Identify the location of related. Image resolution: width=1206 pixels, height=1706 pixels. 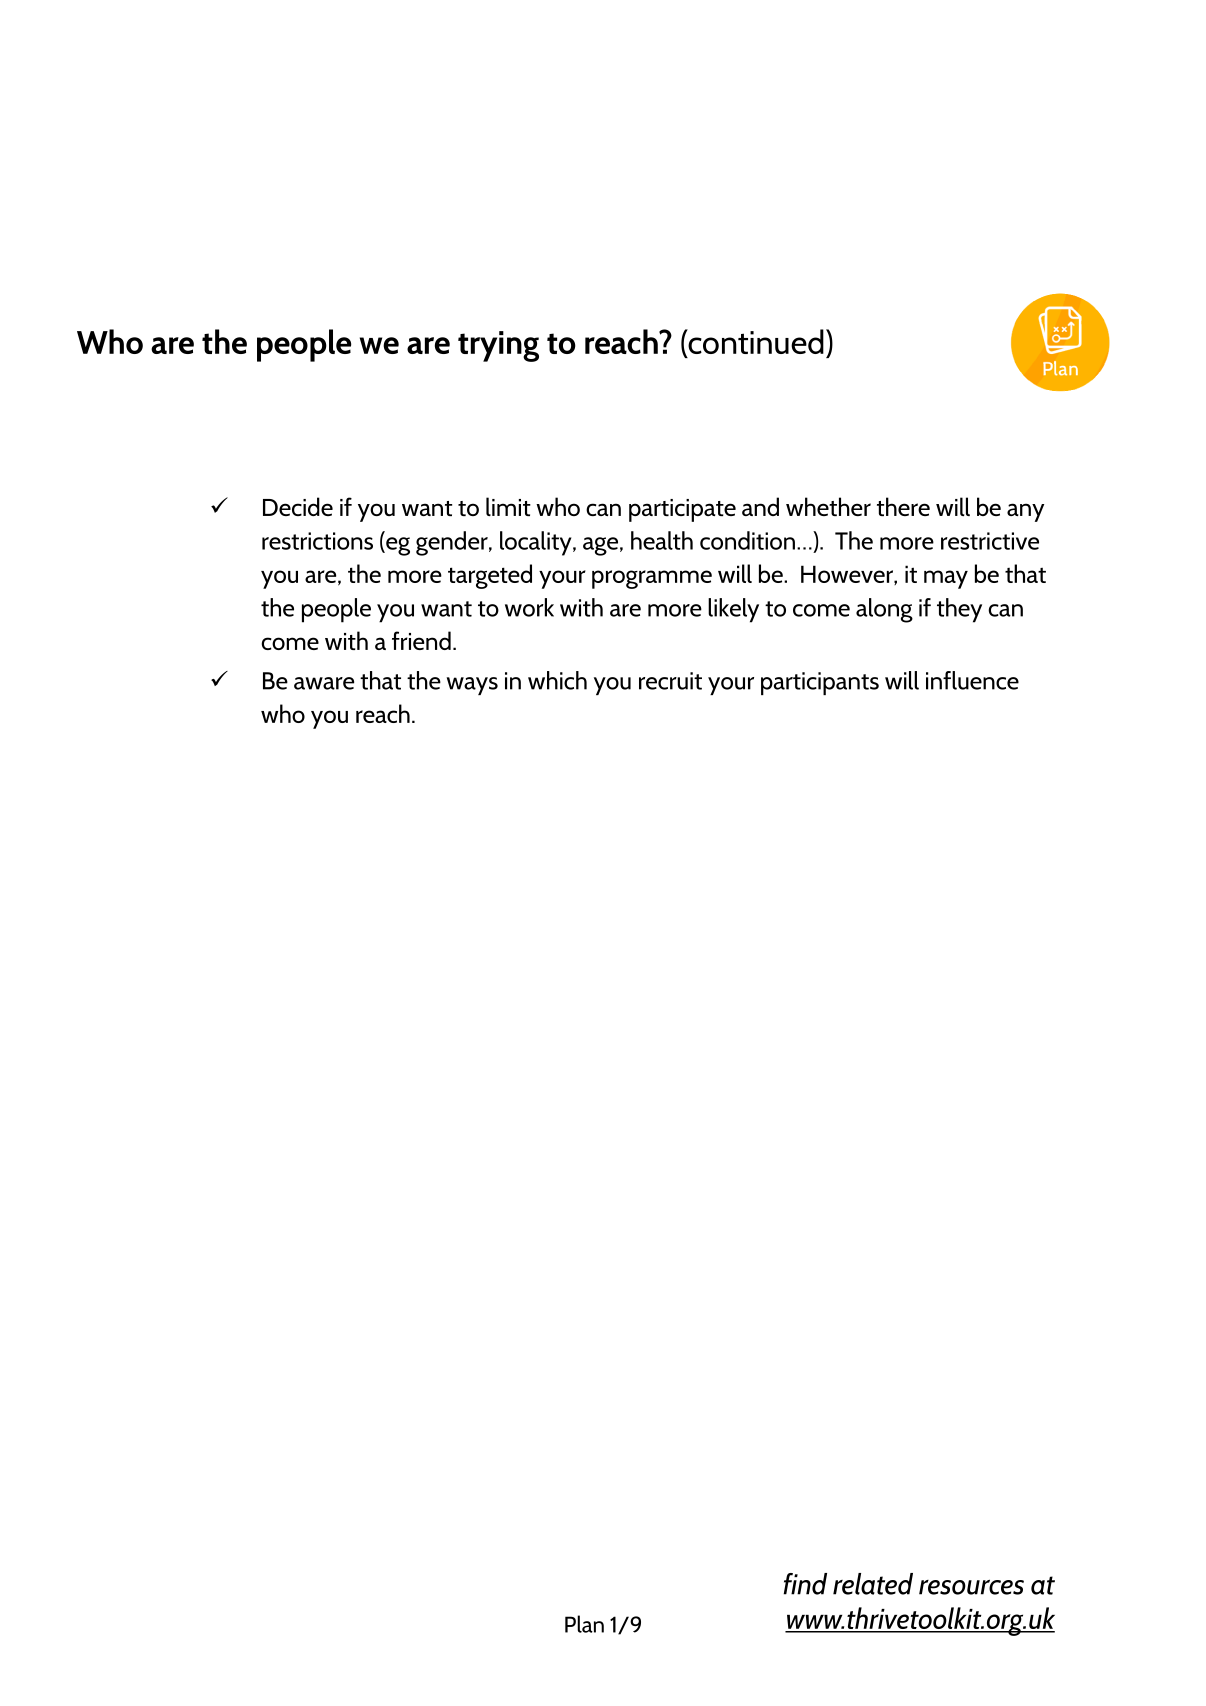
(873, 1584).
